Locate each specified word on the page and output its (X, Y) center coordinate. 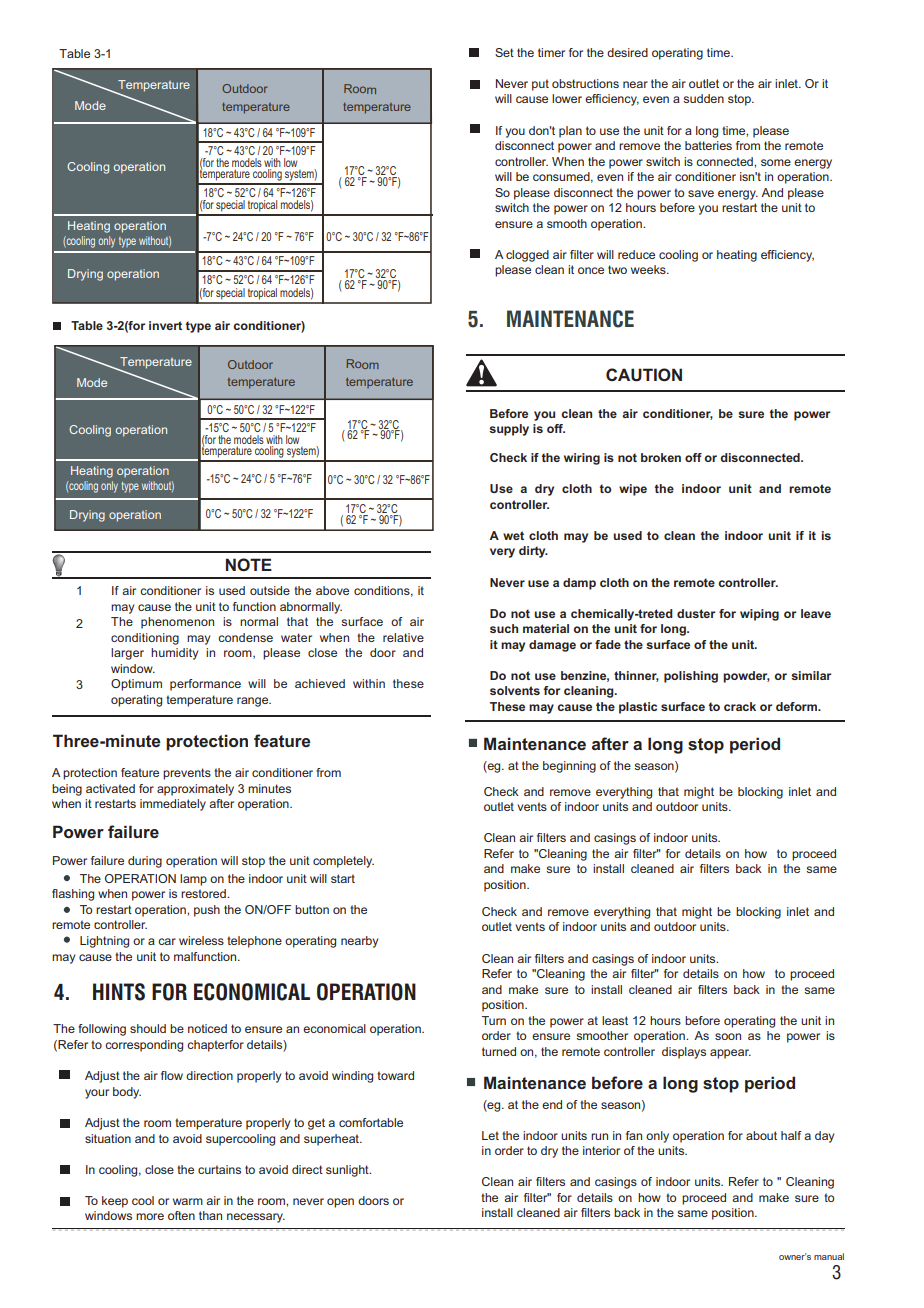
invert (165, 325)
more (150, 1216)
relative (403, 637)
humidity (174, 654)
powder (746, 677)
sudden (703, 98)
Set (504, 52)
